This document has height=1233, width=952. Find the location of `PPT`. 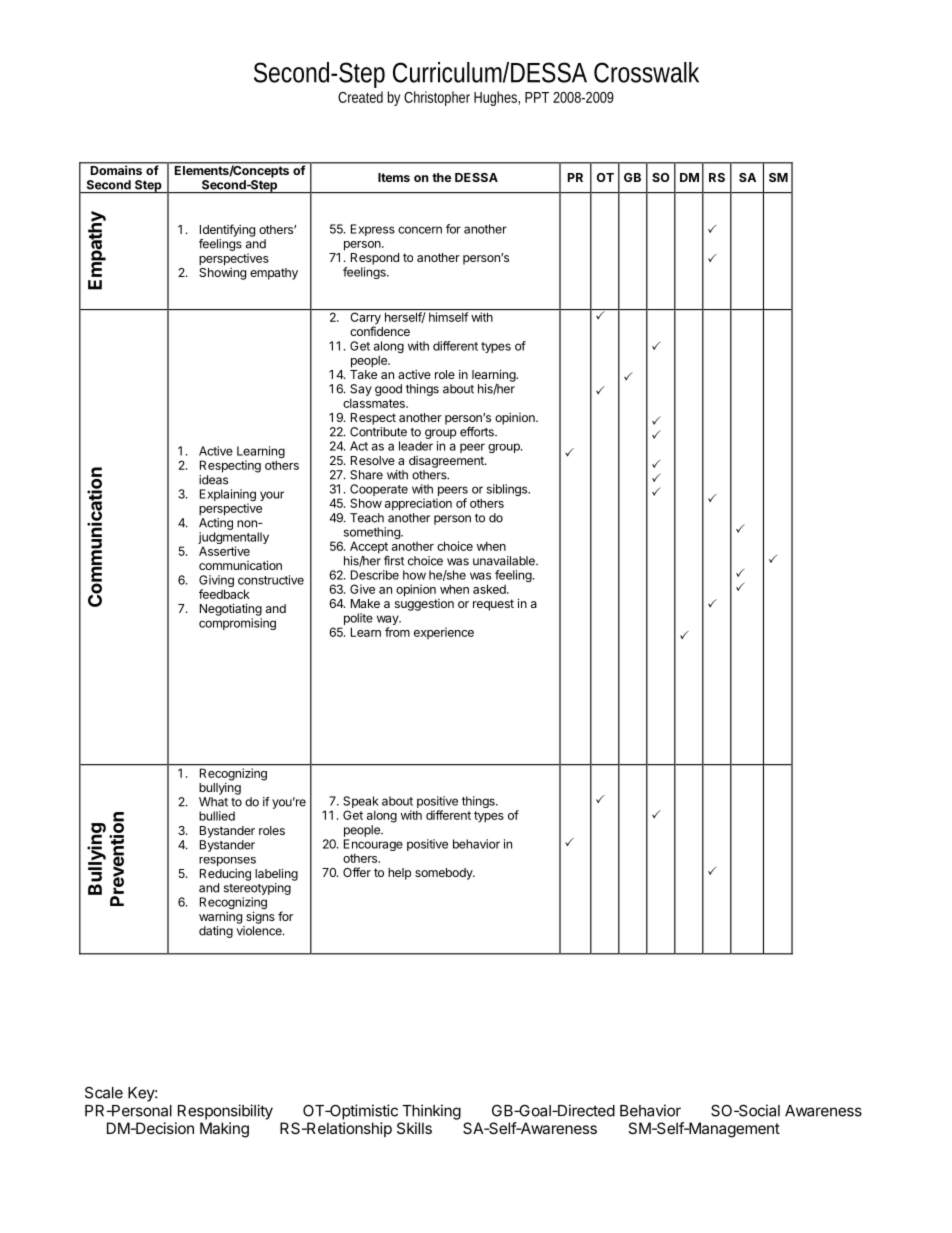

PPT is located at coordinates (537, 97).
